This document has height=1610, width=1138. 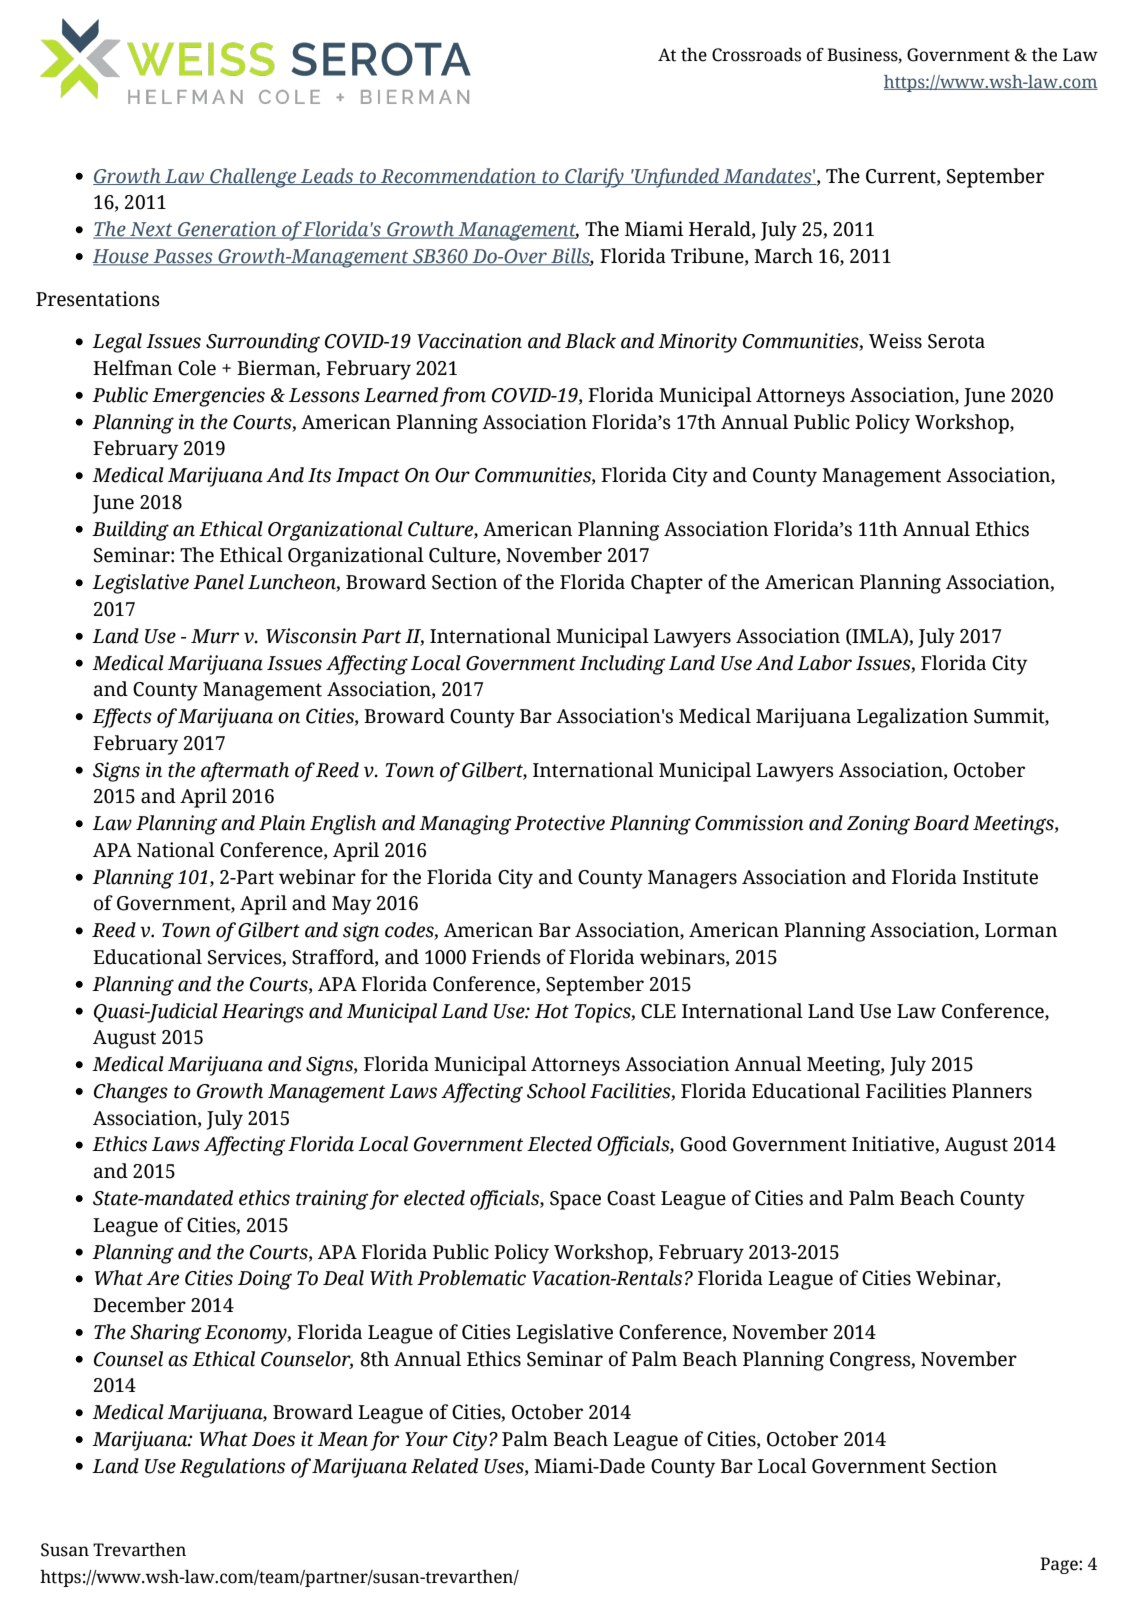 I want to click on Weiss, so click(x=895, y=341).
